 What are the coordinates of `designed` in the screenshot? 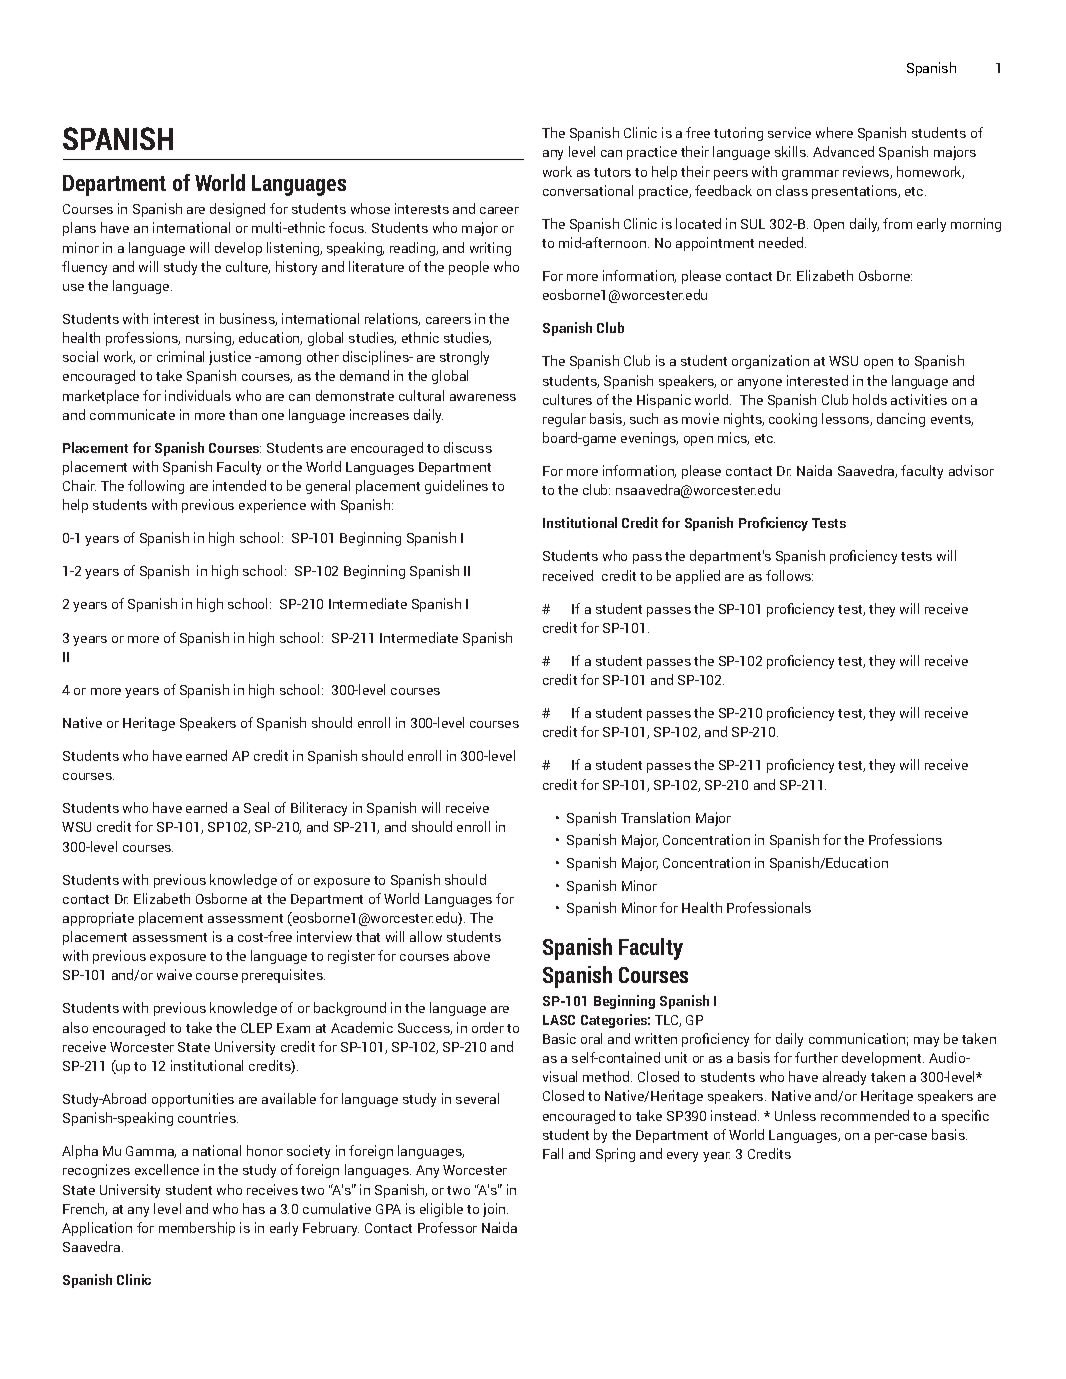 It's located at (237, 210).
